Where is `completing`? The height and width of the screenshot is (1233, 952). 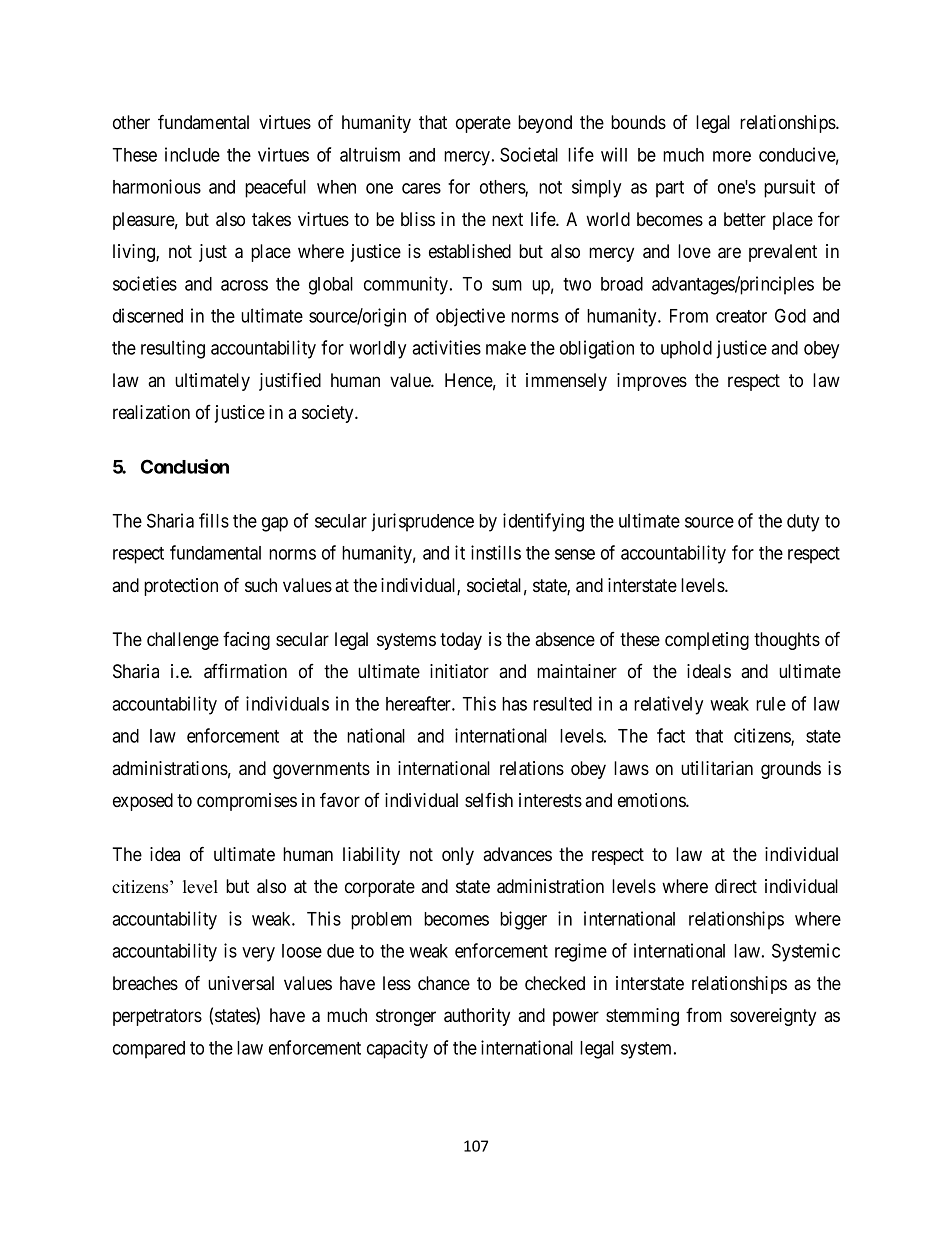
completing is located at coordinates (707, 641).
